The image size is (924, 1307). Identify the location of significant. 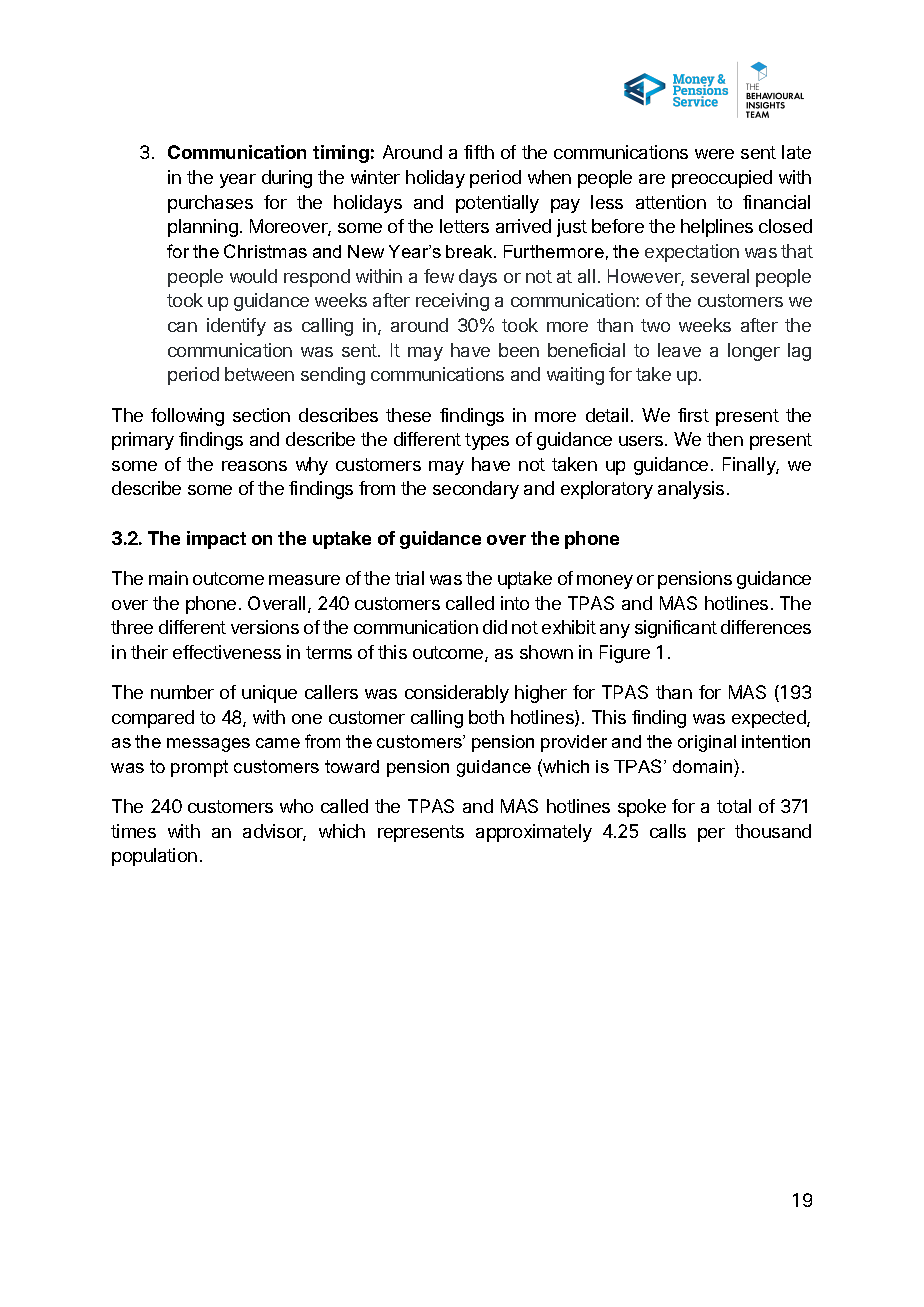
(676, 629).
